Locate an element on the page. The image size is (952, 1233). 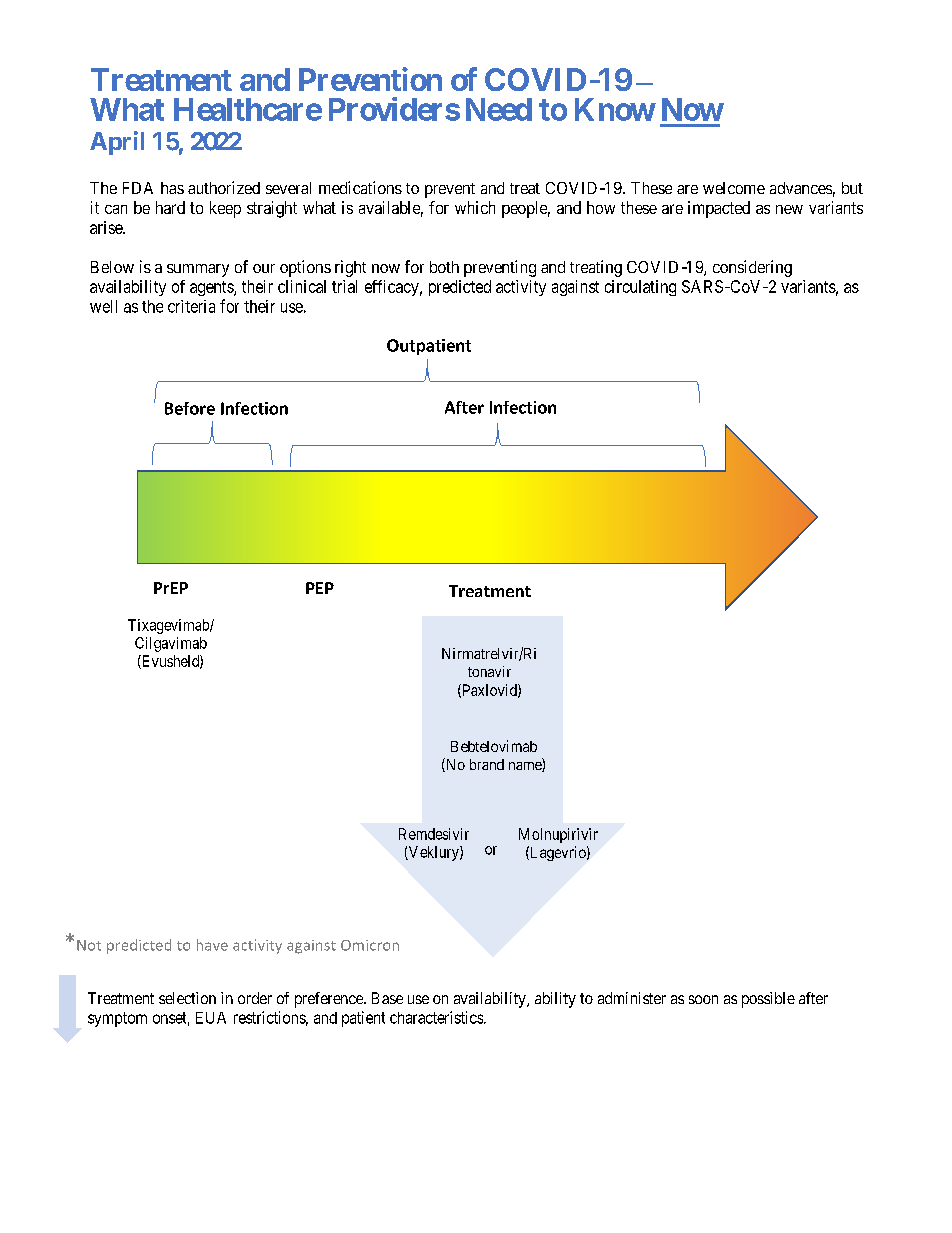
characteristics is located at coordinates (437, 1017).
